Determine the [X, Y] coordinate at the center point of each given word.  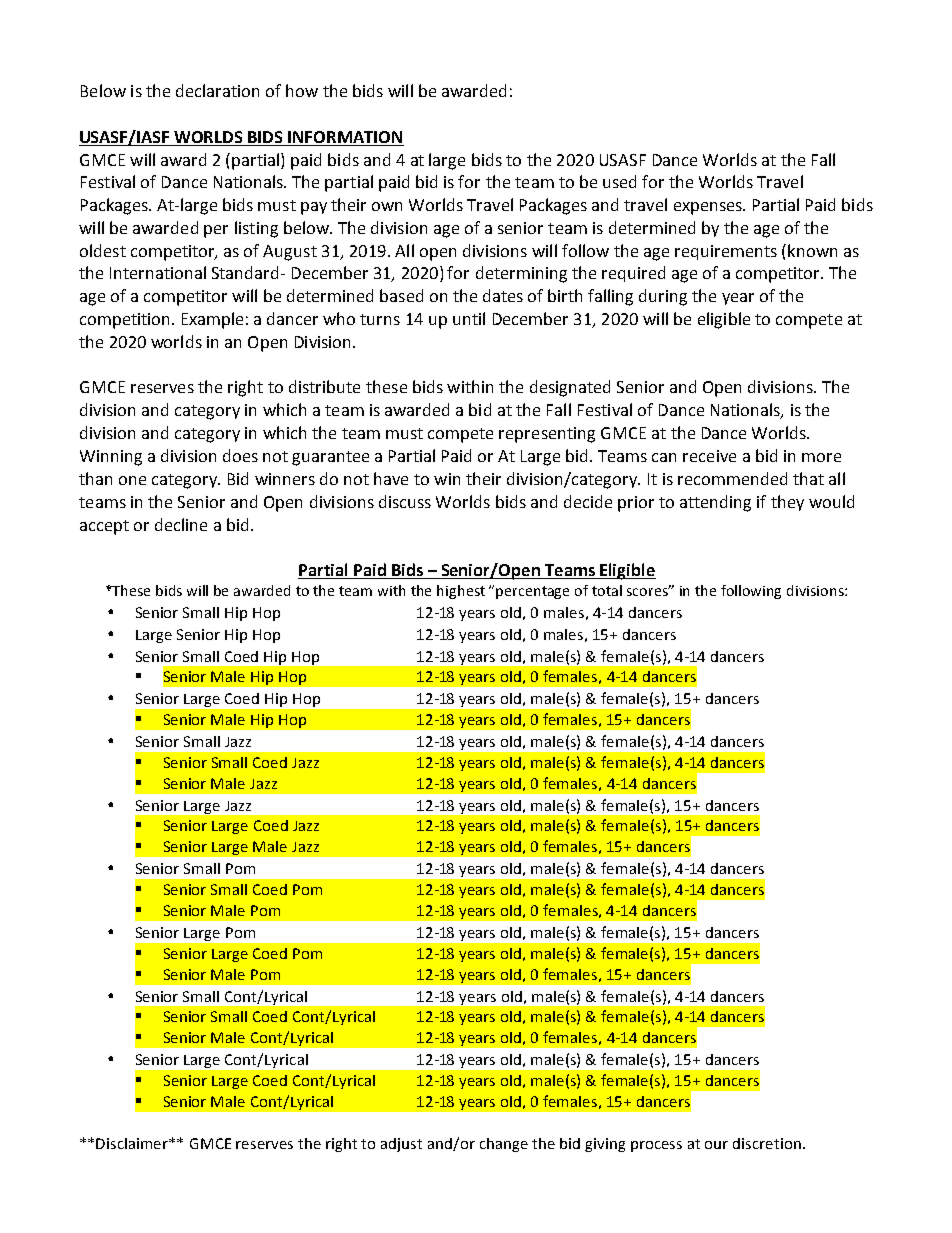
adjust [401, 1145]
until [469, 318]
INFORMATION [345, 137]
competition [126, 321]
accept [104, 527]
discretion [767, 1143]
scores [649, 591]
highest [461, 592]
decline [181, 524]
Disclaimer [133, 1143]
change [504, 1145]
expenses [709, 208]
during [663, 297]
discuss [405, 501]
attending [715, 503]
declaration [217, 90]
